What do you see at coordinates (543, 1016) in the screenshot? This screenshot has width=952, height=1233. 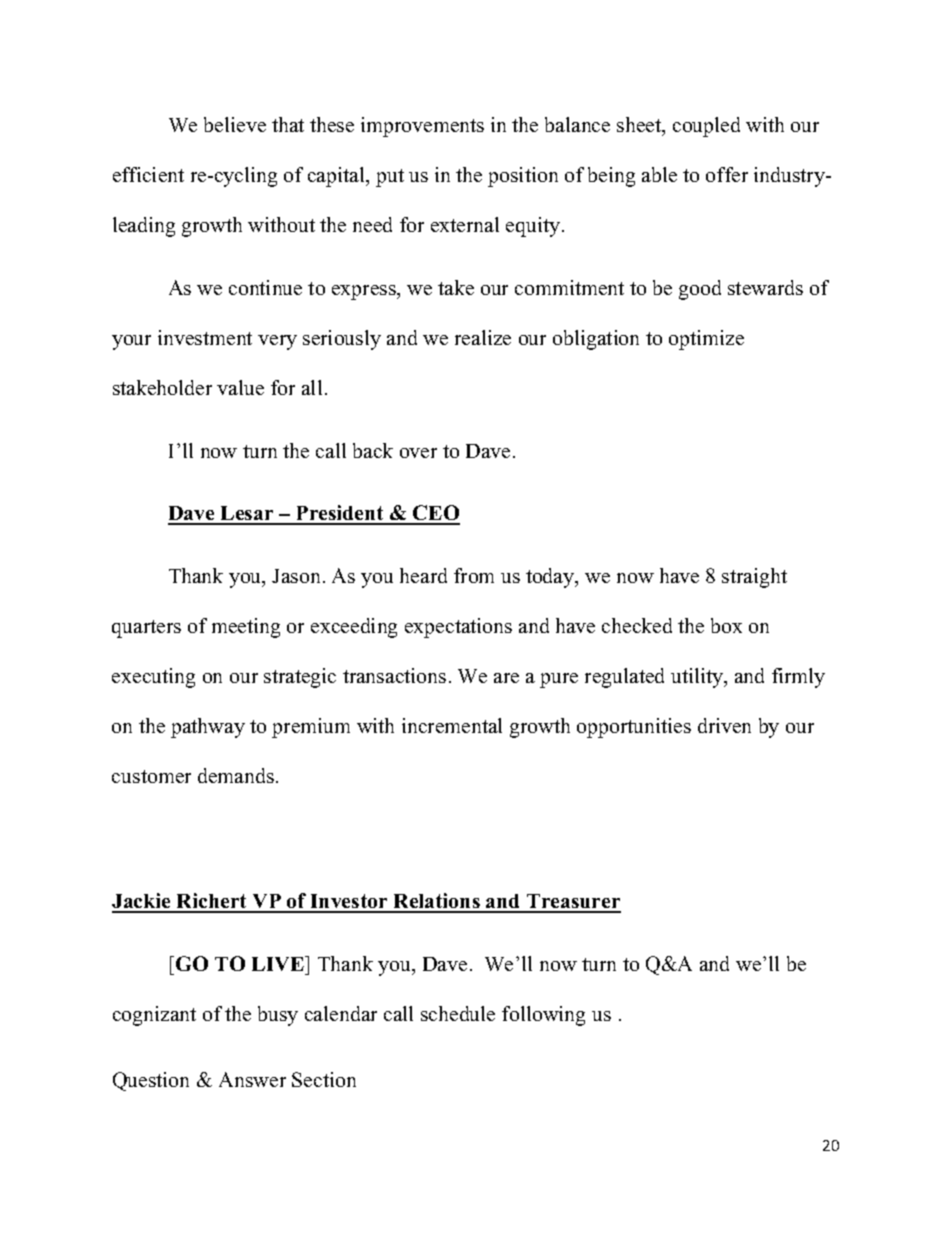 I see `following` at bounding box center [543, 1016].
